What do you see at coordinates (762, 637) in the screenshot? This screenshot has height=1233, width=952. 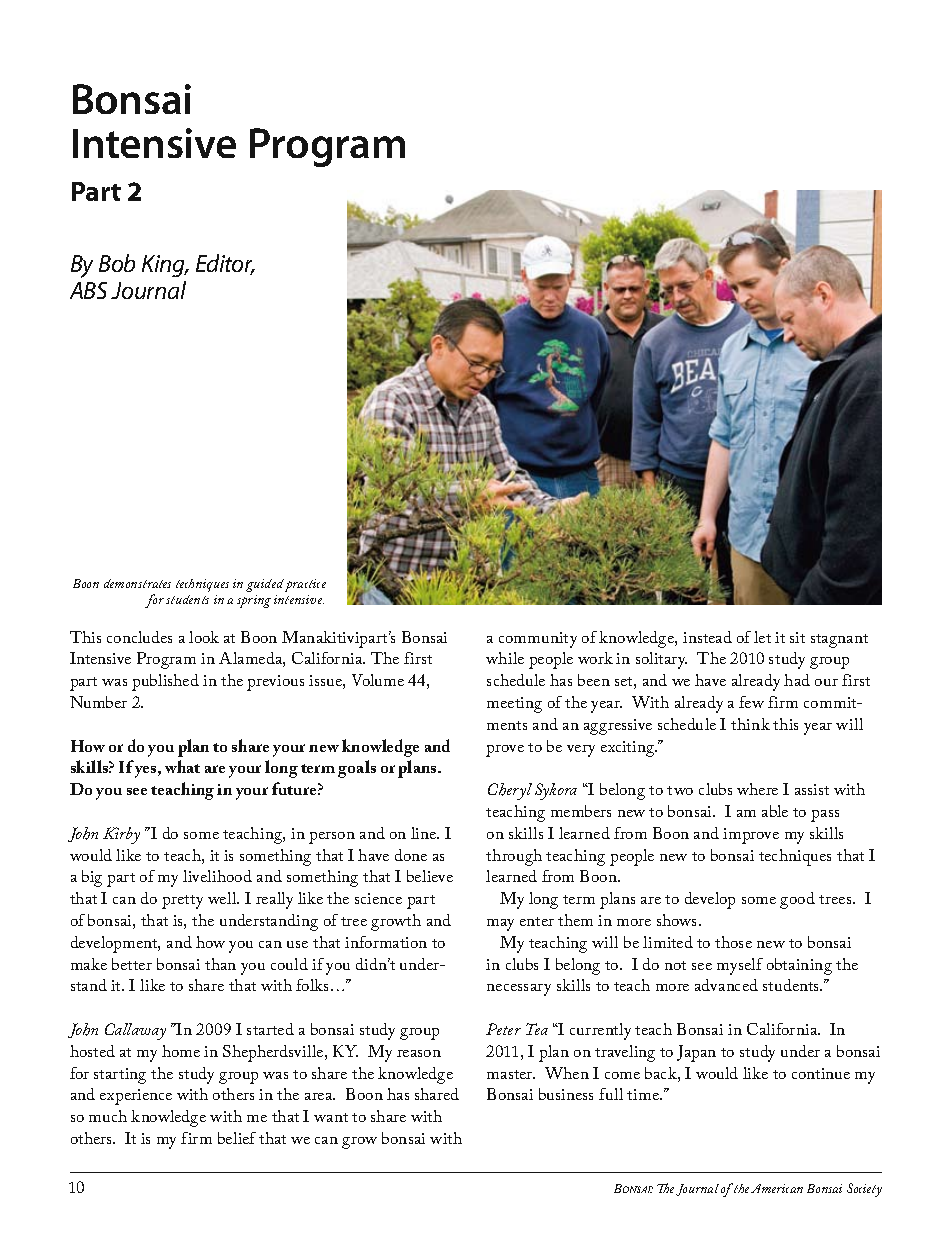 I see `let` at bounding box center [762, 637].
